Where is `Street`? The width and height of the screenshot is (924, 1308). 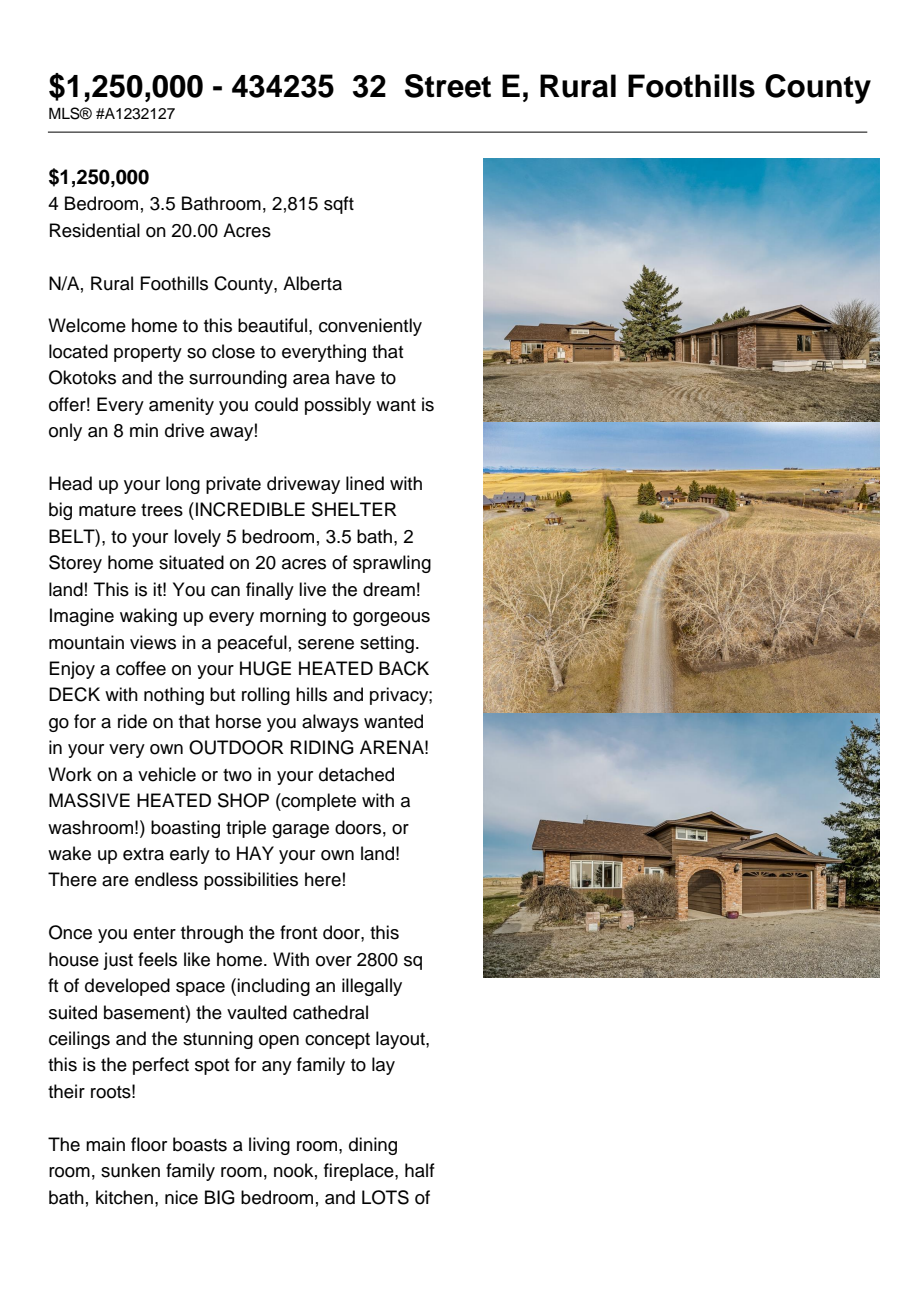
Street is located at coordinates (448, 86).
